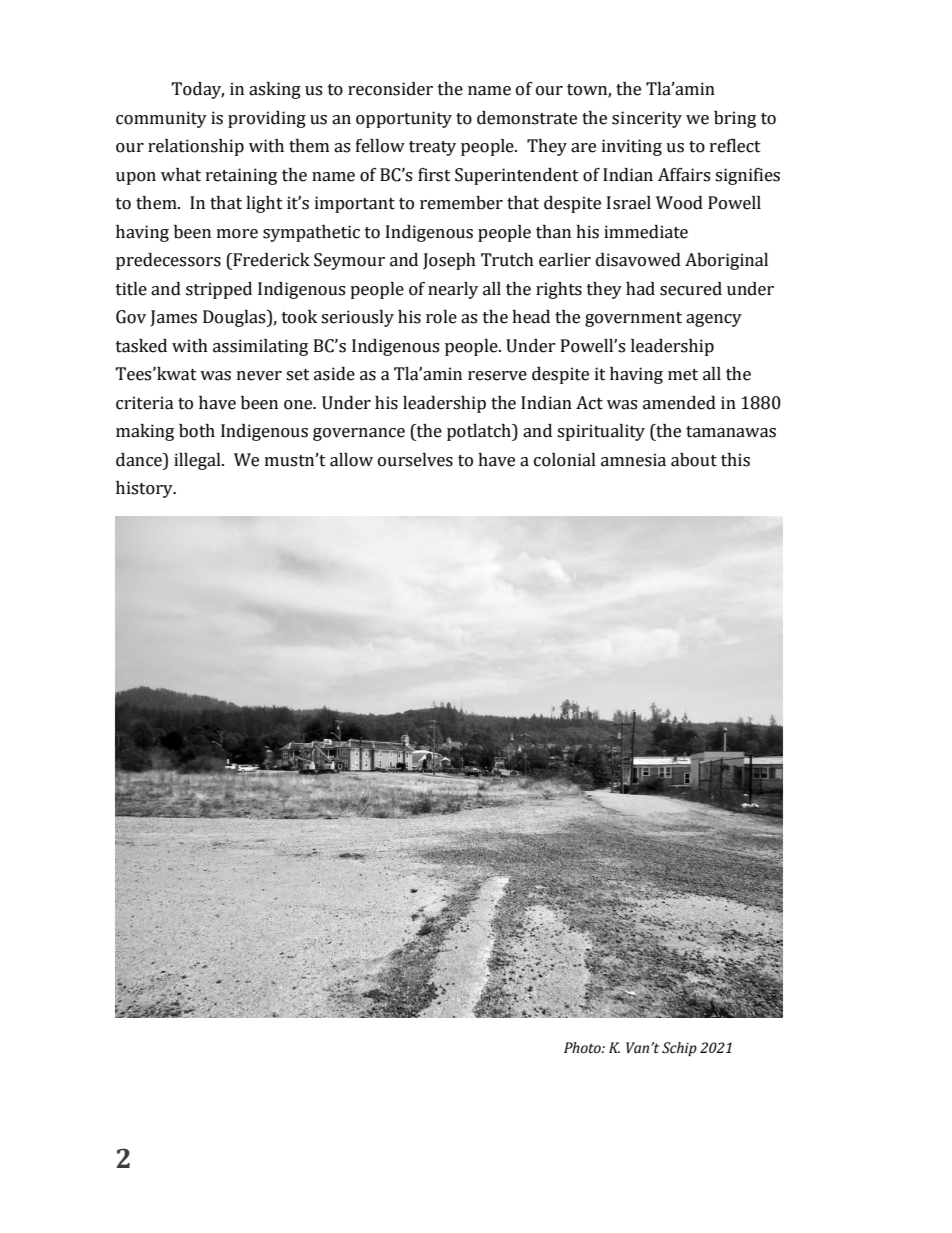 The width and height of the image is (952, 1233). I want to click on opportunity, so click(404, 119).
